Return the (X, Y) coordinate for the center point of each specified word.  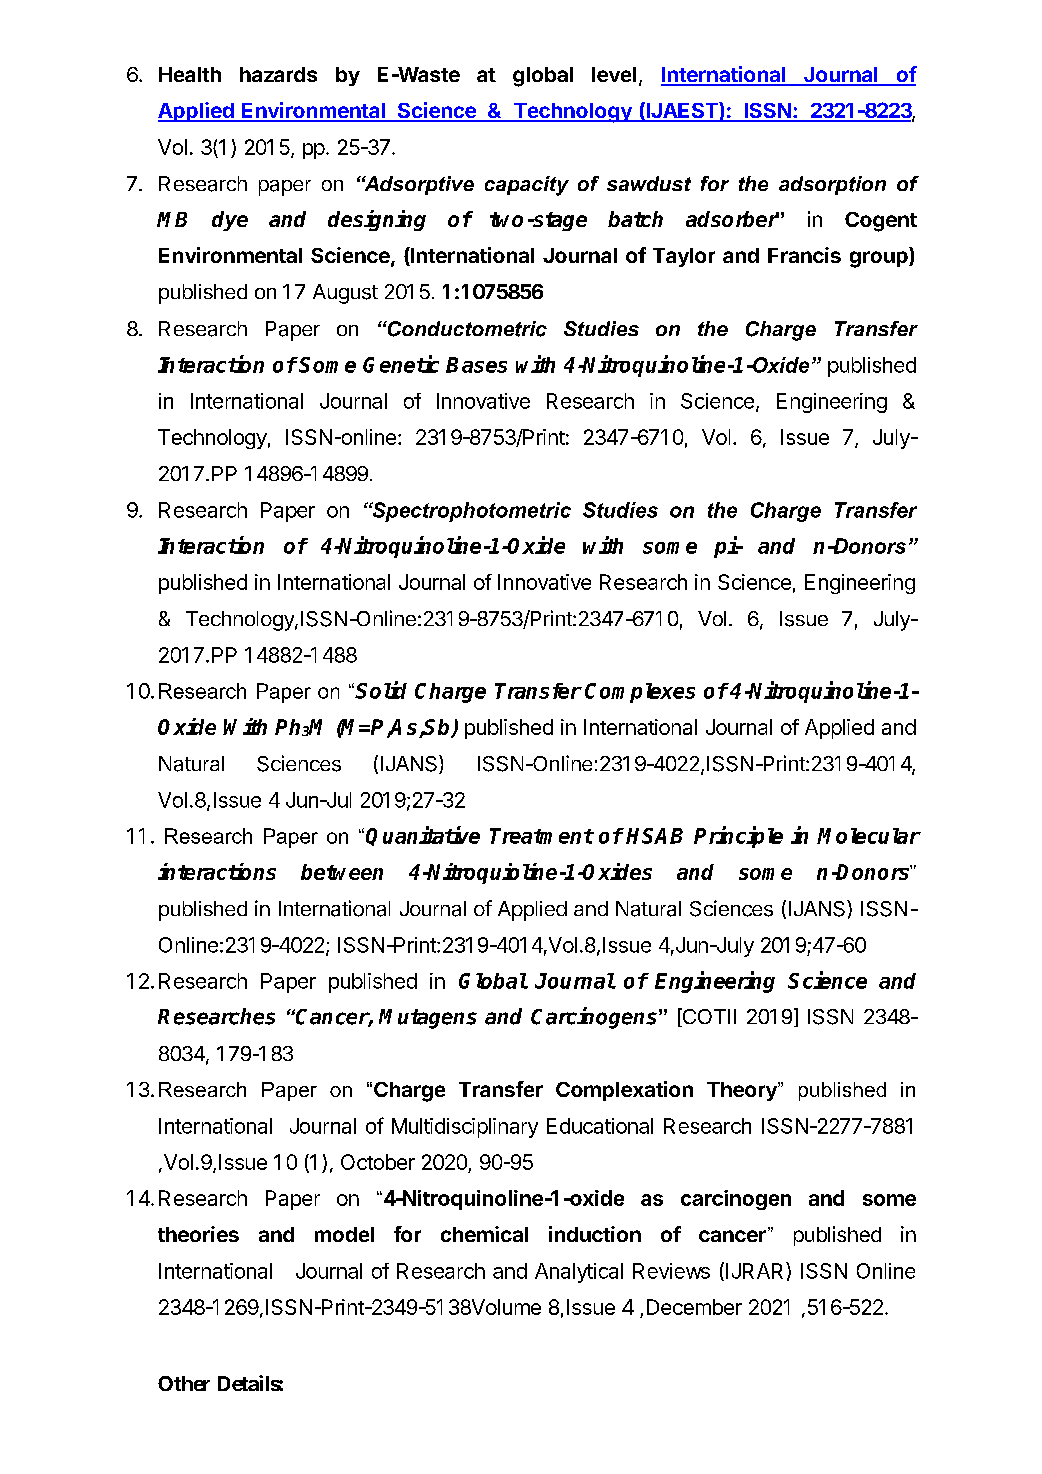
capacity (527, 186)
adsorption (832, 185)
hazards (278, 74)
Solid (381, 690)
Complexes (640, 693)
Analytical (579, 1273)
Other (184, 1383)
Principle (738, 837)
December (694, 1307)
